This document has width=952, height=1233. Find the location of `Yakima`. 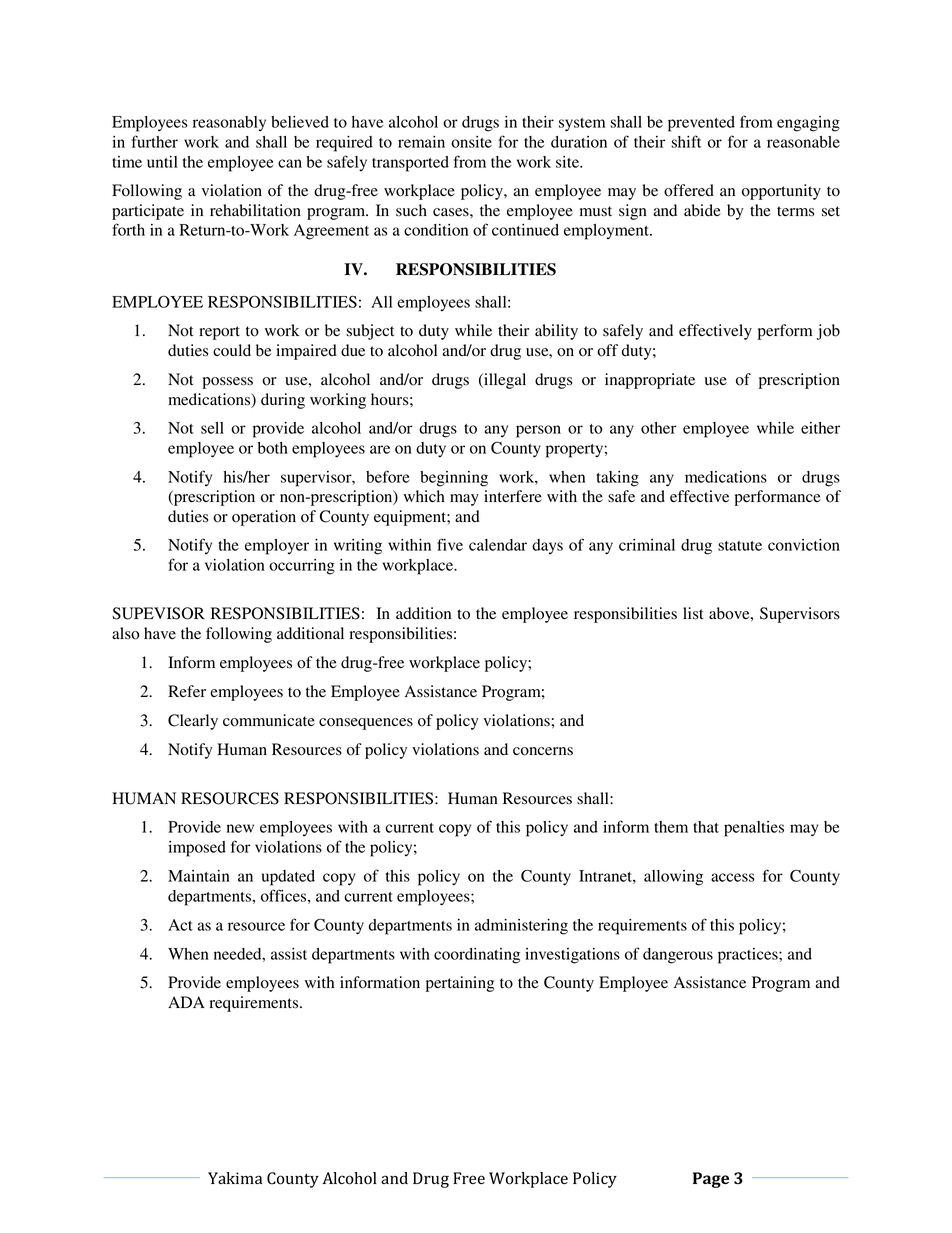

Yakima is located at coordinates (235, 1178).
